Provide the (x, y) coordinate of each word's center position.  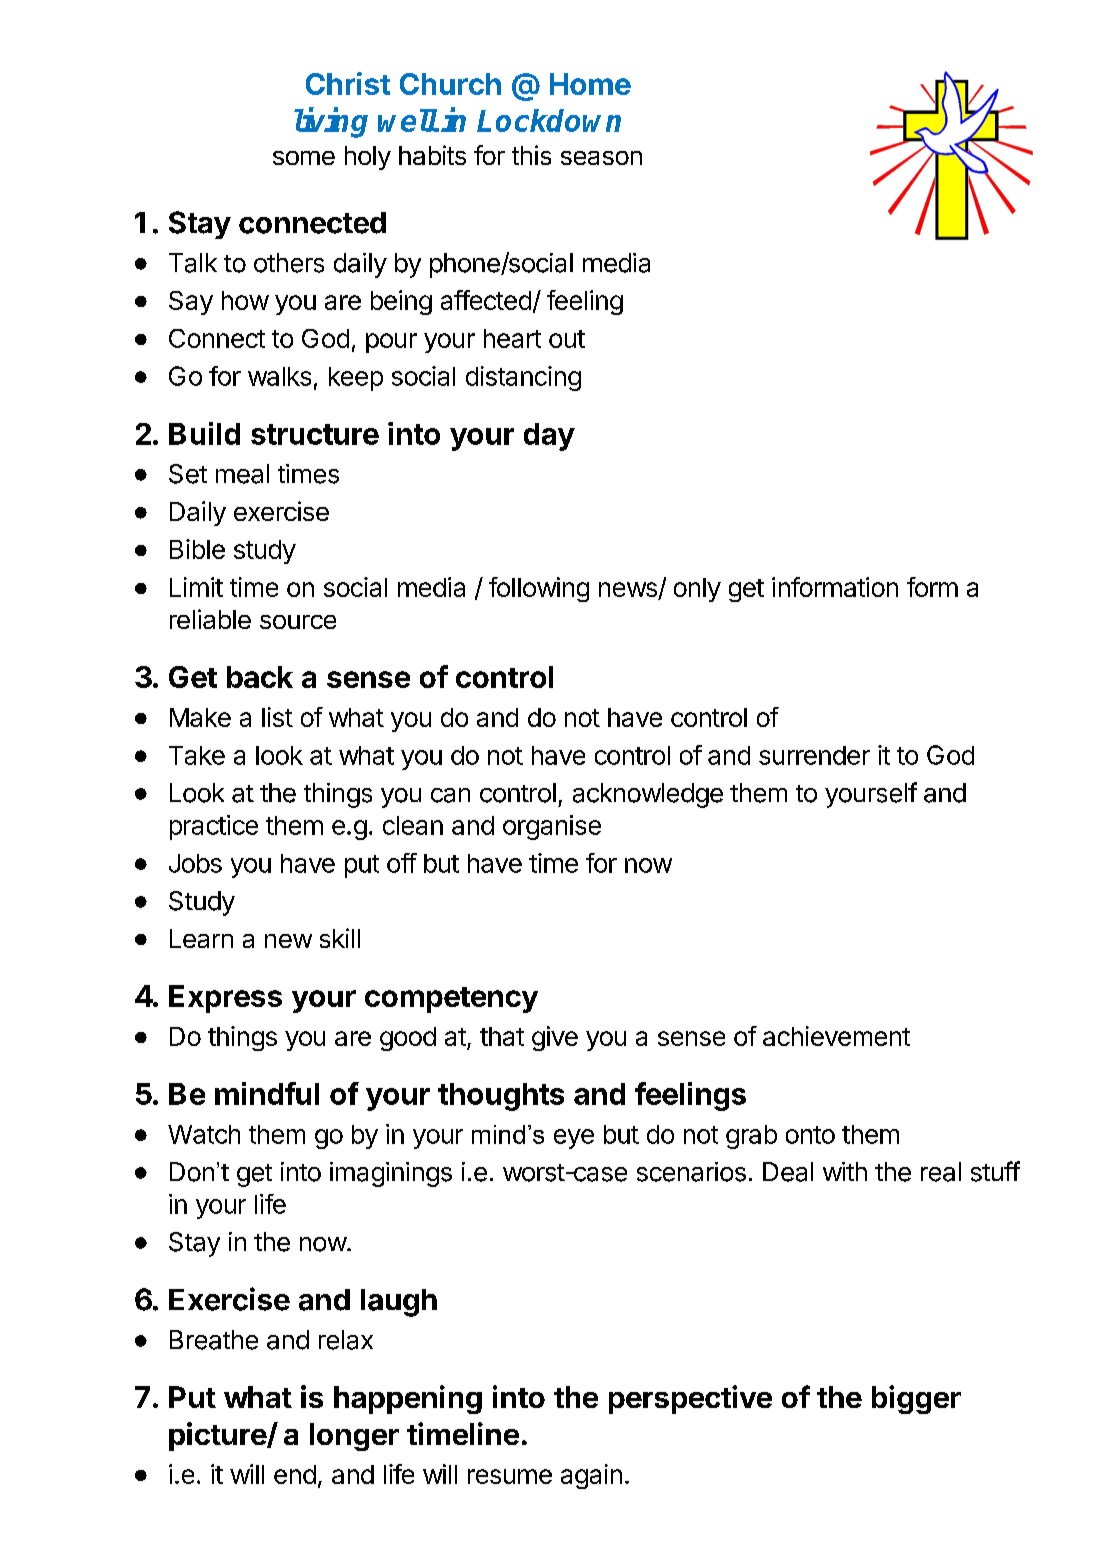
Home (590, 84)
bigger (916, 1399)
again (591, 1476)
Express (225, 999)
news (629, 591)
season (601, 158)
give (555, 1038)
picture (218, 1436)
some (304, 158)
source (298, 622)
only (697, 590)
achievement (836, 1036)
